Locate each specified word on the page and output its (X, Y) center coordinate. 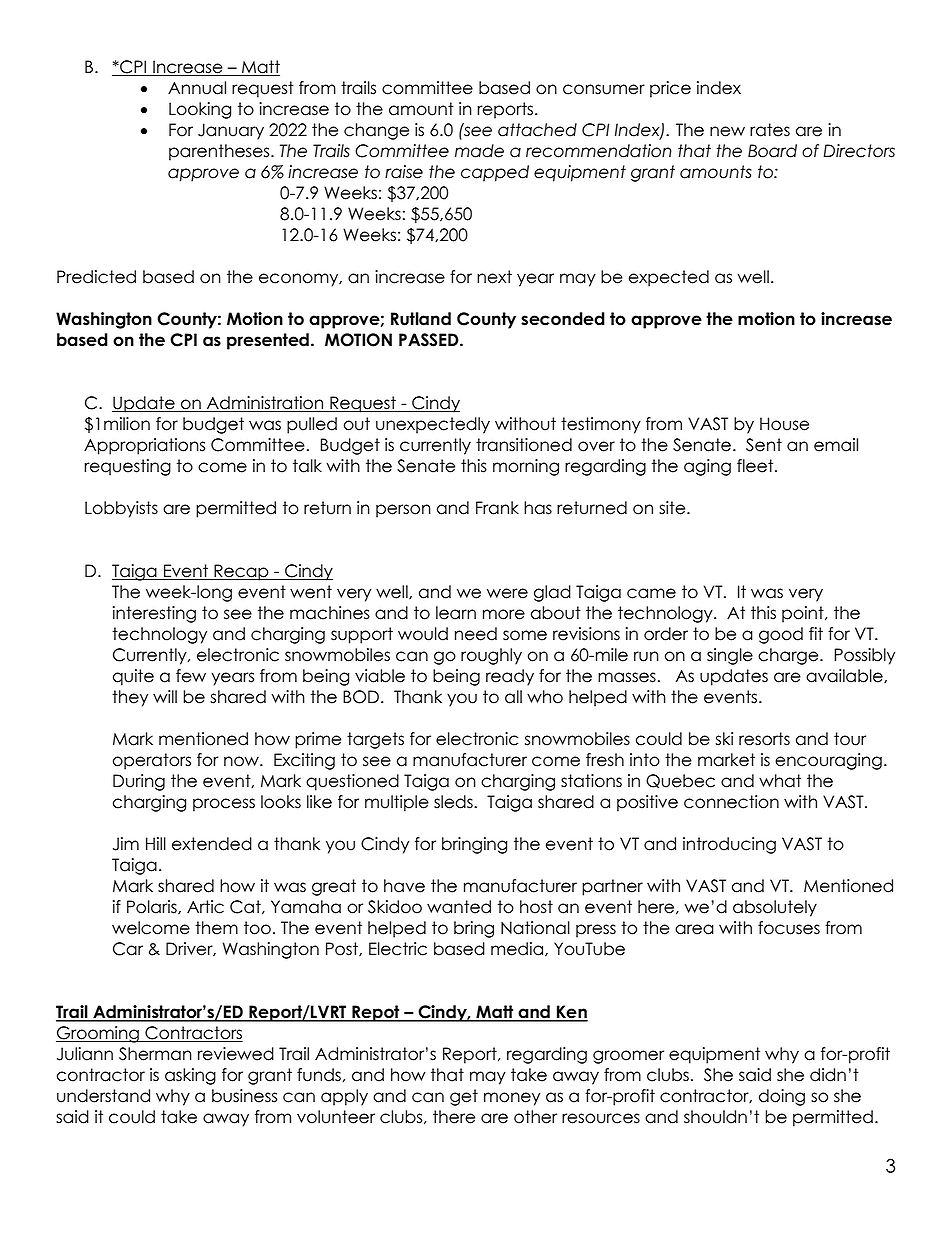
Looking (200, 110)
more (504, 614)
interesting (154, 614)
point (804, 614)
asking (190, 1076)
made (479, 151)
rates (770, 130)
